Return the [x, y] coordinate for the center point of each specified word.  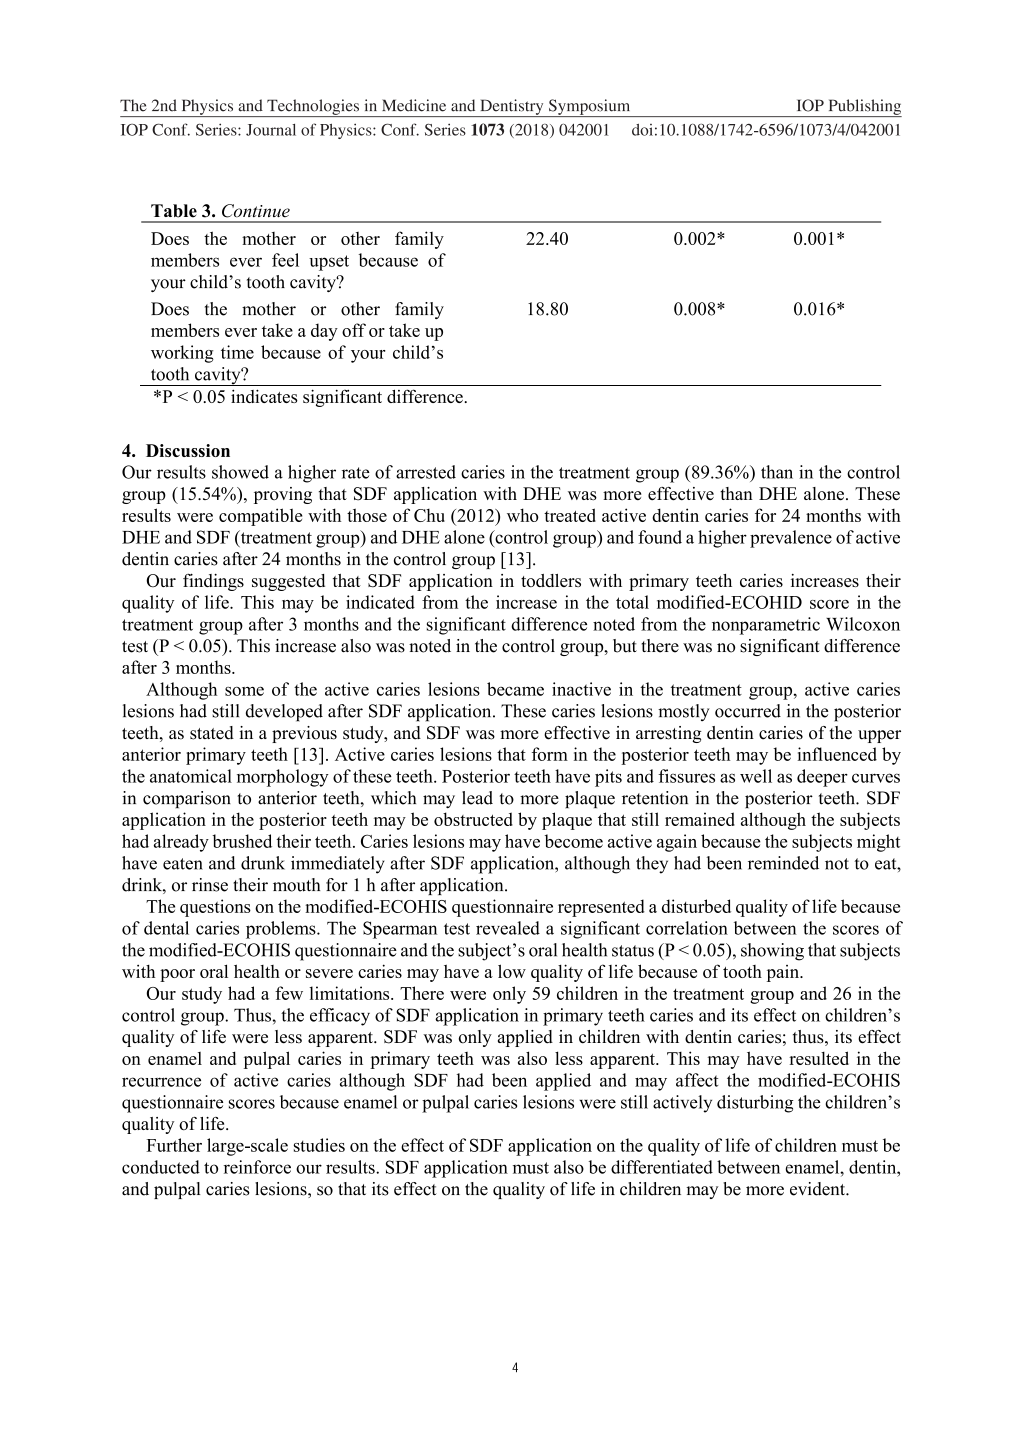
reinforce [257, 1167]
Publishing [864, 108]
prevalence [791, 539]
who [523, 515]
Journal [271, 130]
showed [240, 472]
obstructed [473, 819]
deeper [822, 778]
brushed [242, 841]
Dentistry [512, 108]
